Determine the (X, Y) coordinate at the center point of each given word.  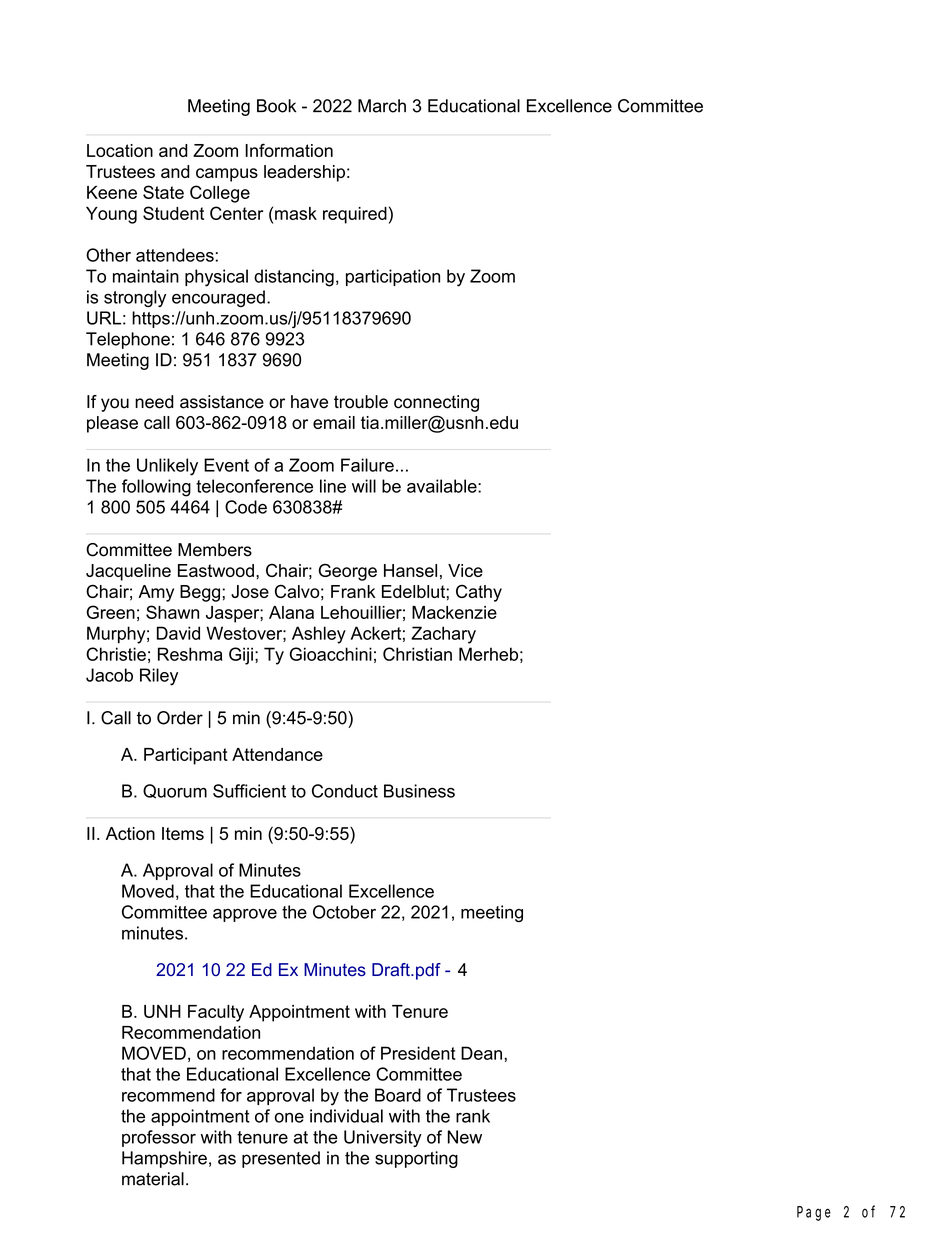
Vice (465, 570)
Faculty (216, 1013)
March (382, 106)
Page (814, 1213)
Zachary (443, 635)
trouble (361, 402)
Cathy (479, 593)
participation (393, 277)
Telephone (128, 340)
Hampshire (164, 1159)
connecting (436, 403)
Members (215, 550)
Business (419, 791)
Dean (481, 1053)
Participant (186, 756)
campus (227, 175)
